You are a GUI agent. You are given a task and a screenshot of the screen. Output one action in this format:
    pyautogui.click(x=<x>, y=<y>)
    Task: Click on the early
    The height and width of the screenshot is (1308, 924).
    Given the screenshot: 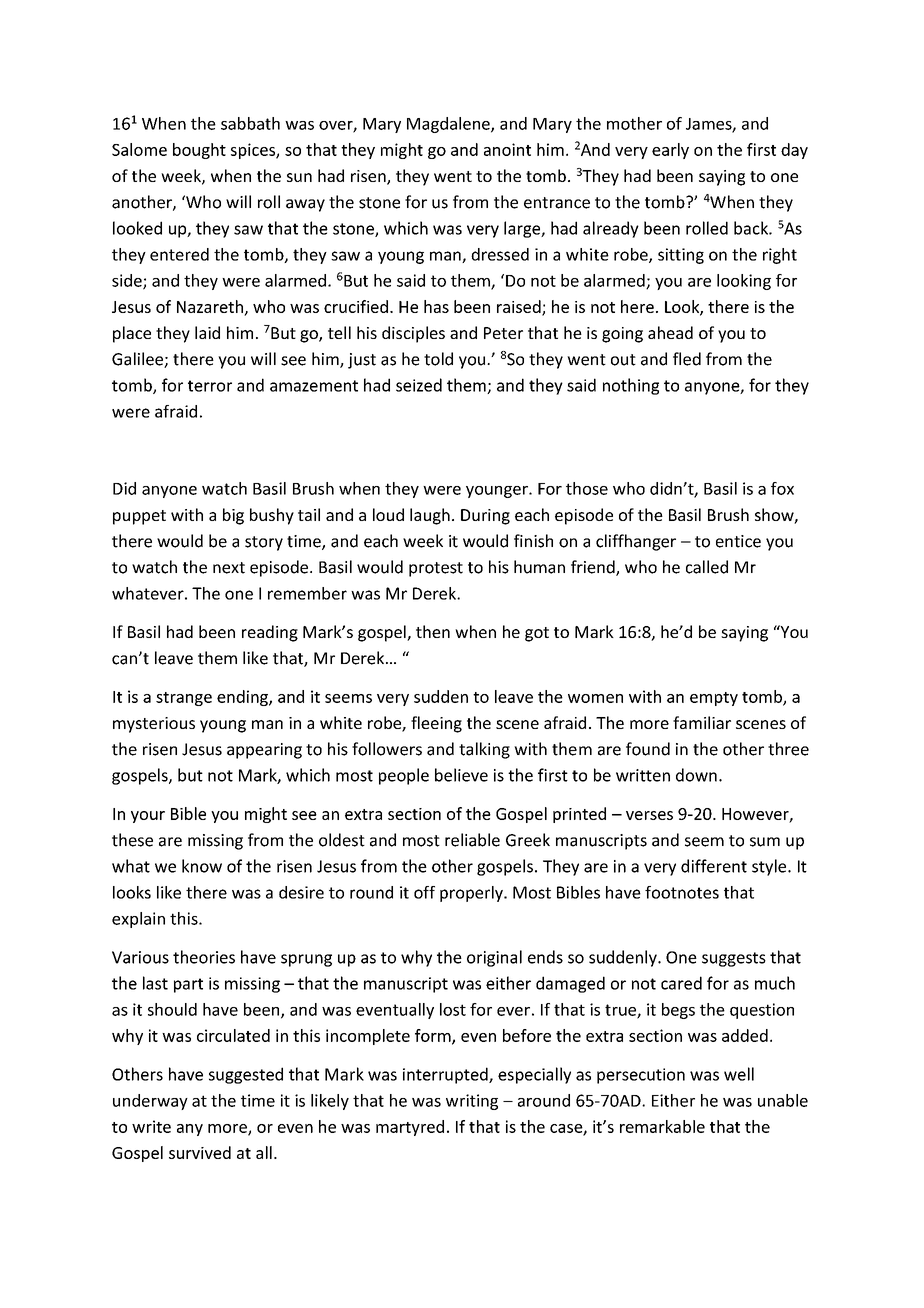 What is the action you would take?
    pyautogui.click(x=670, y=151)
